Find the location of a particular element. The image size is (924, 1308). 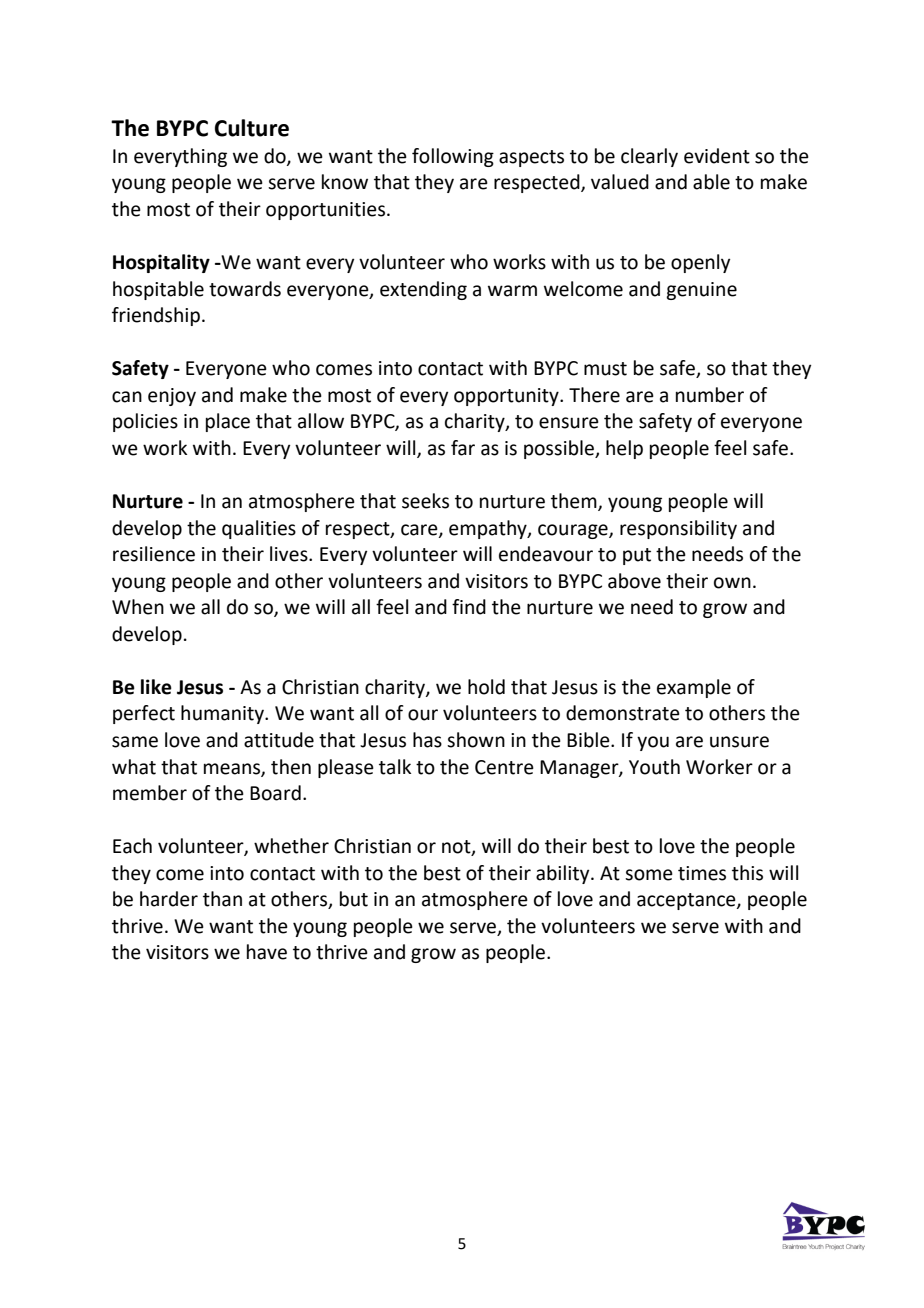

care is located at coordinates (420, 530).
